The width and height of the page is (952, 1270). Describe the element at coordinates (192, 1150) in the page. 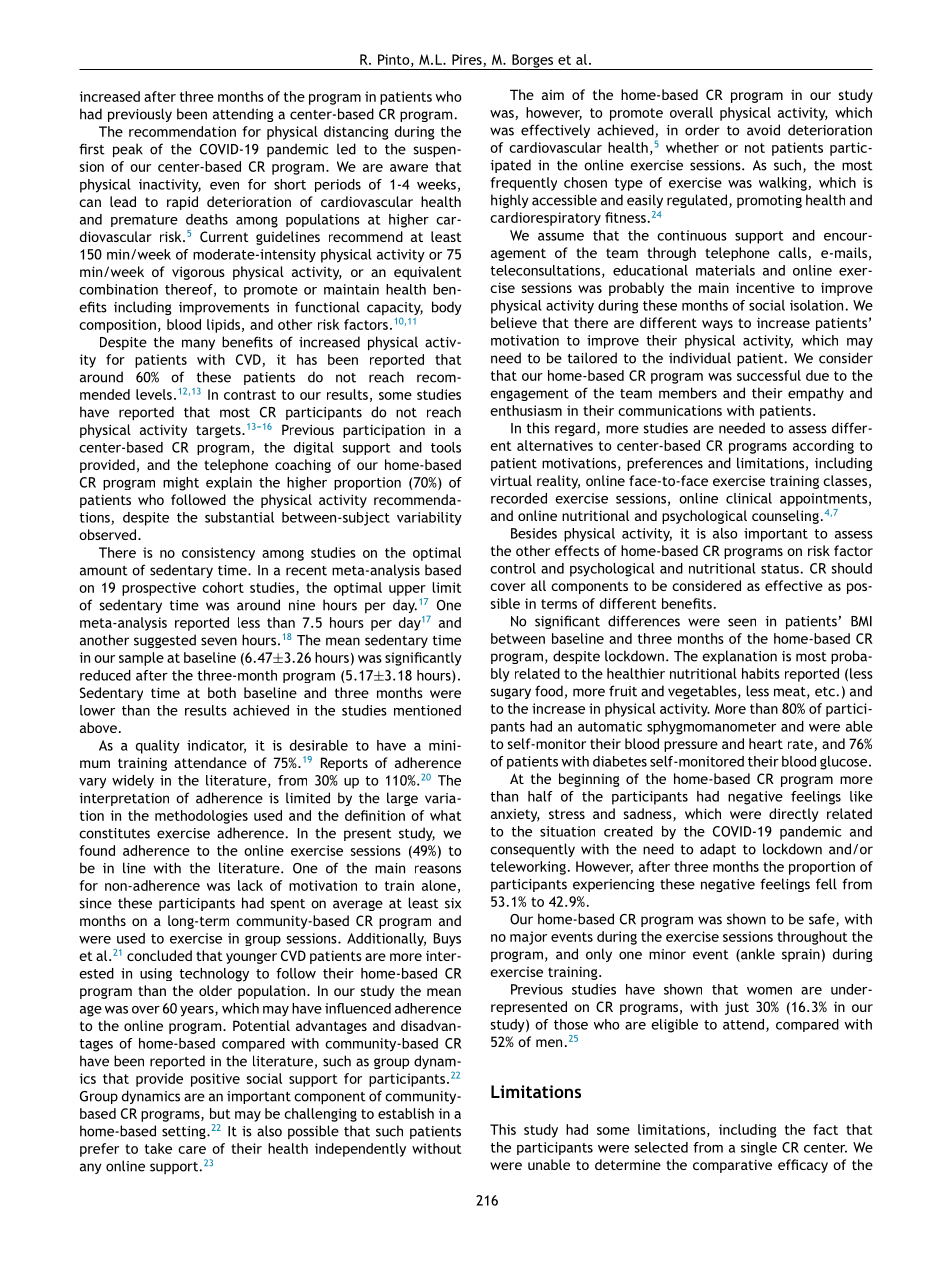

I see `care` at that location.
